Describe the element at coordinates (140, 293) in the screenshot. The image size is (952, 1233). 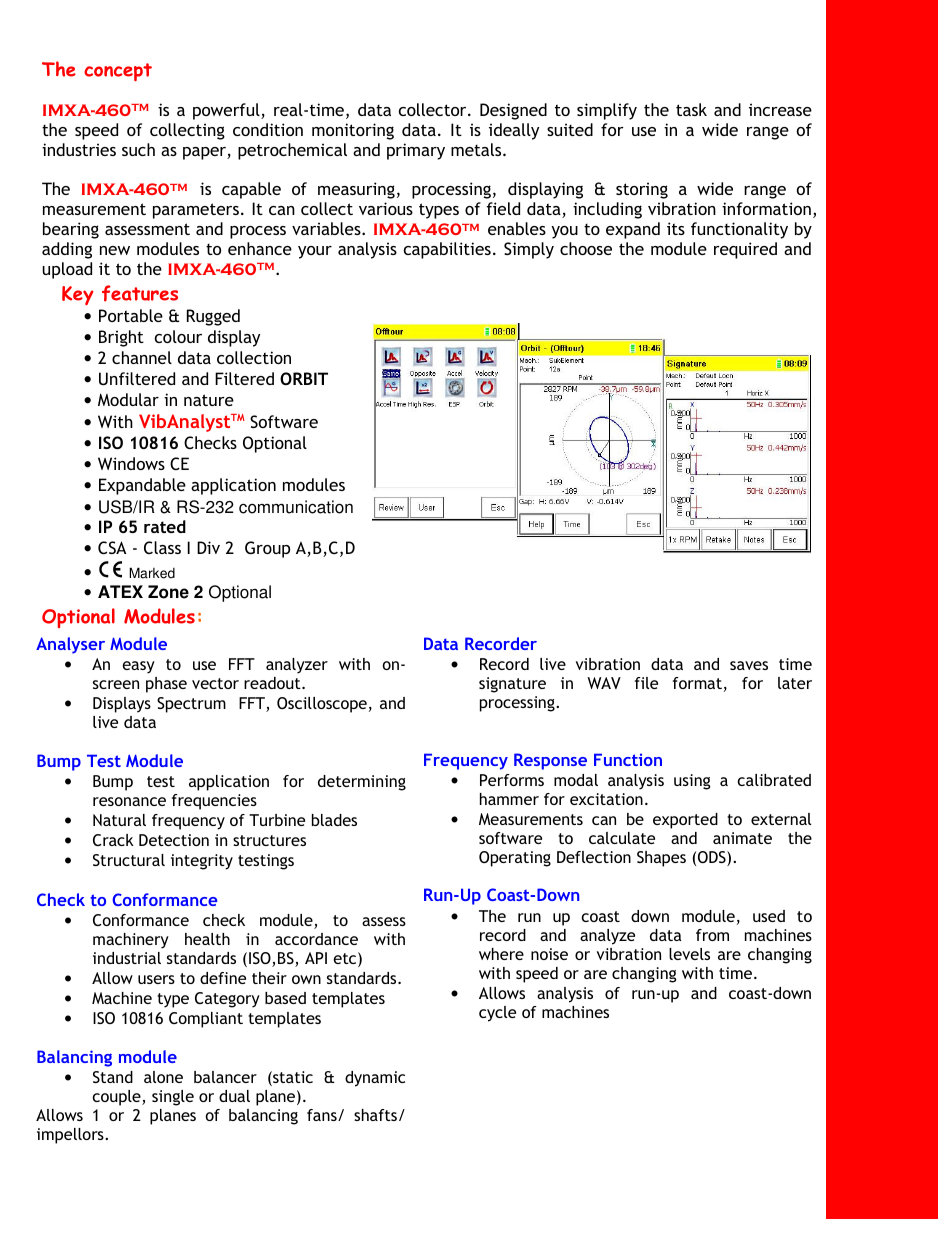
I see `features` at that location.
